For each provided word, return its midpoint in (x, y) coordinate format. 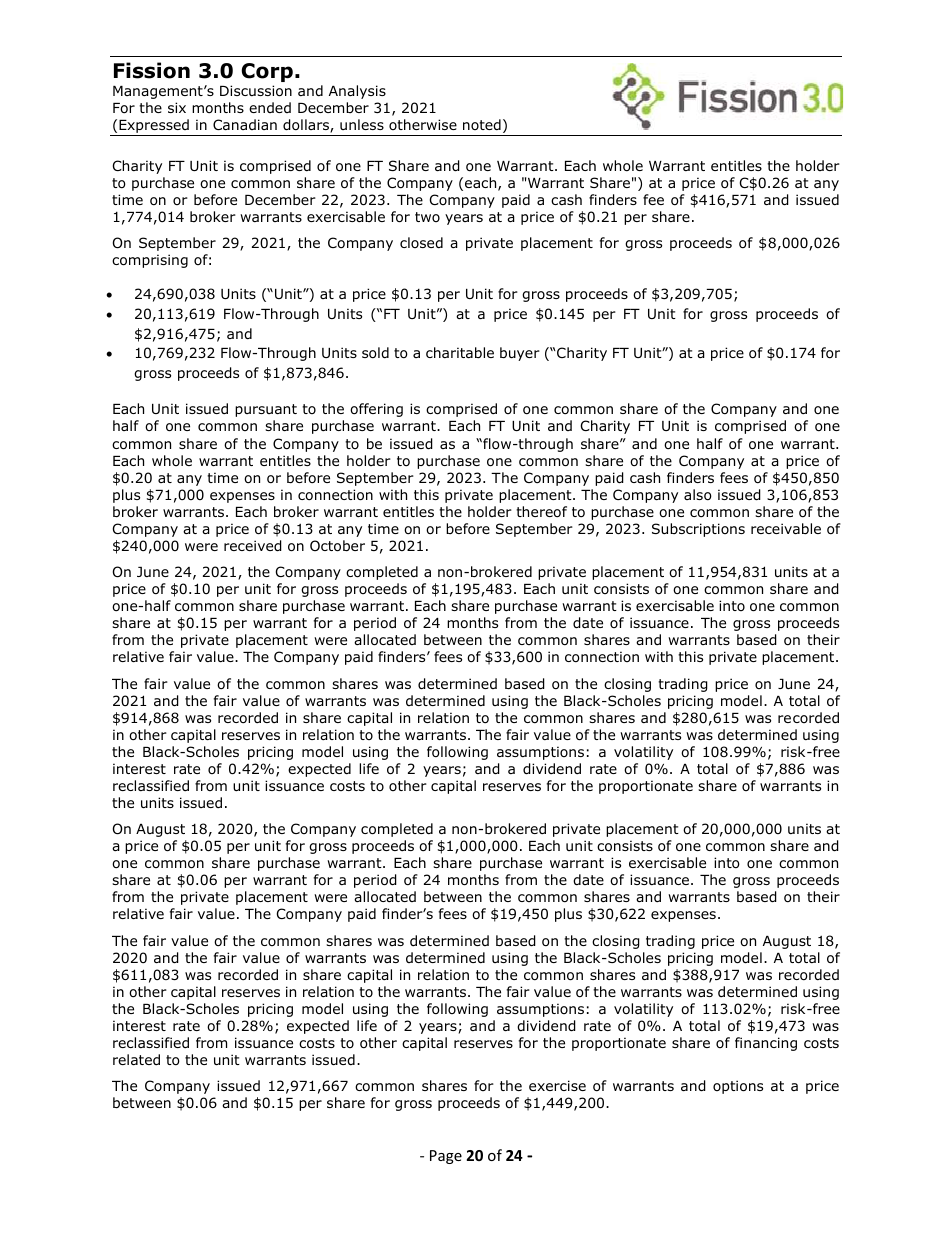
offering (376, 410)
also (698, 495)
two (427, 217)
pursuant (266, 410)
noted (482, 124)
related (136, 1059)
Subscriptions (698, 530)
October (337, 546)
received (253, 546)
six (177, 107)
